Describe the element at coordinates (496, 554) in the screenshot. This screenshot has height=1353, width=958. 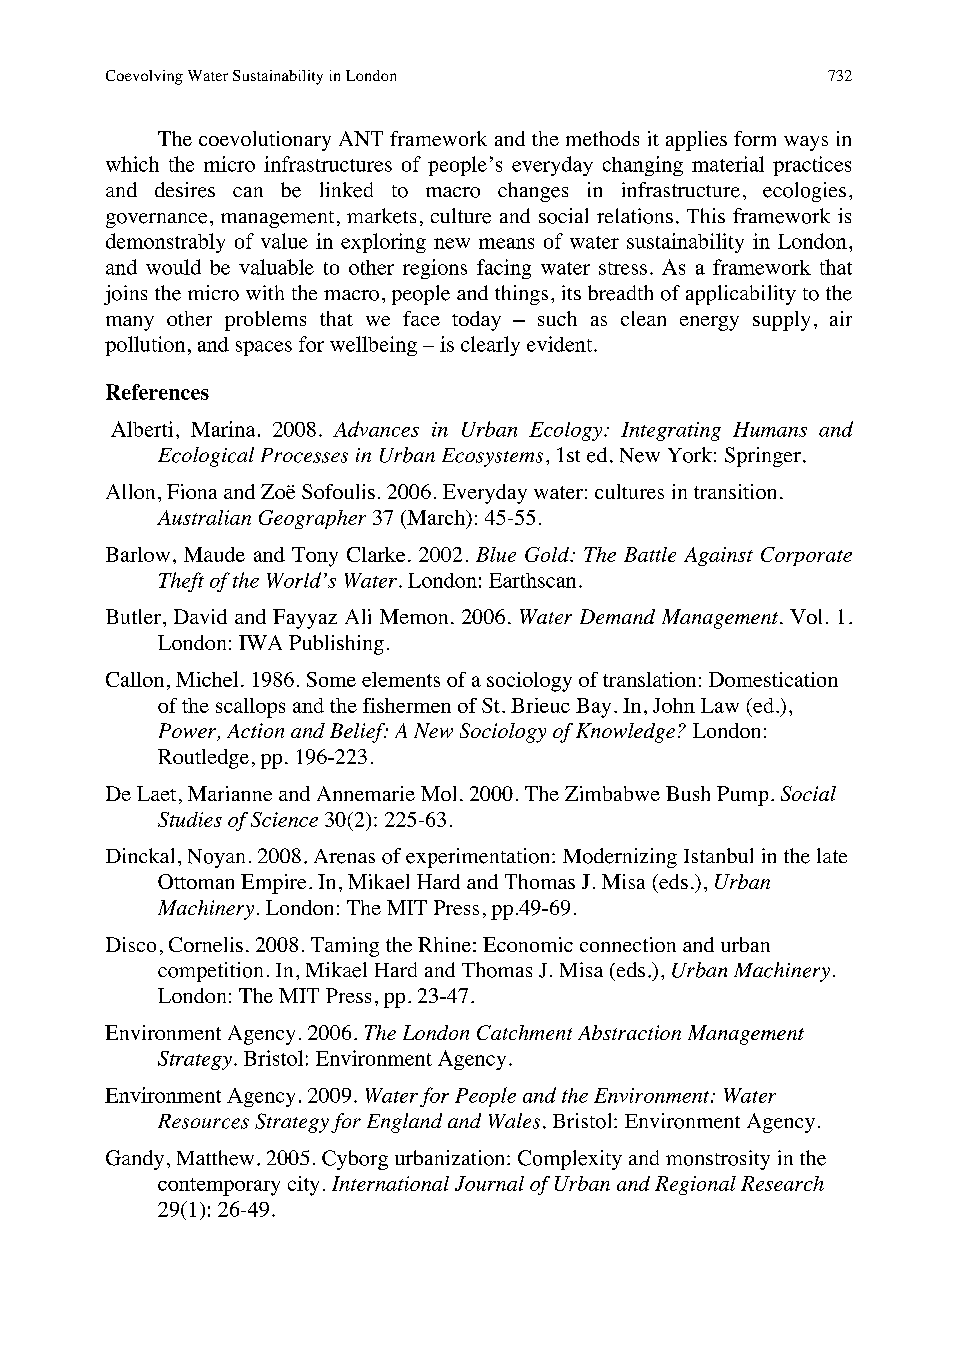
I see `Blue` at that location.
